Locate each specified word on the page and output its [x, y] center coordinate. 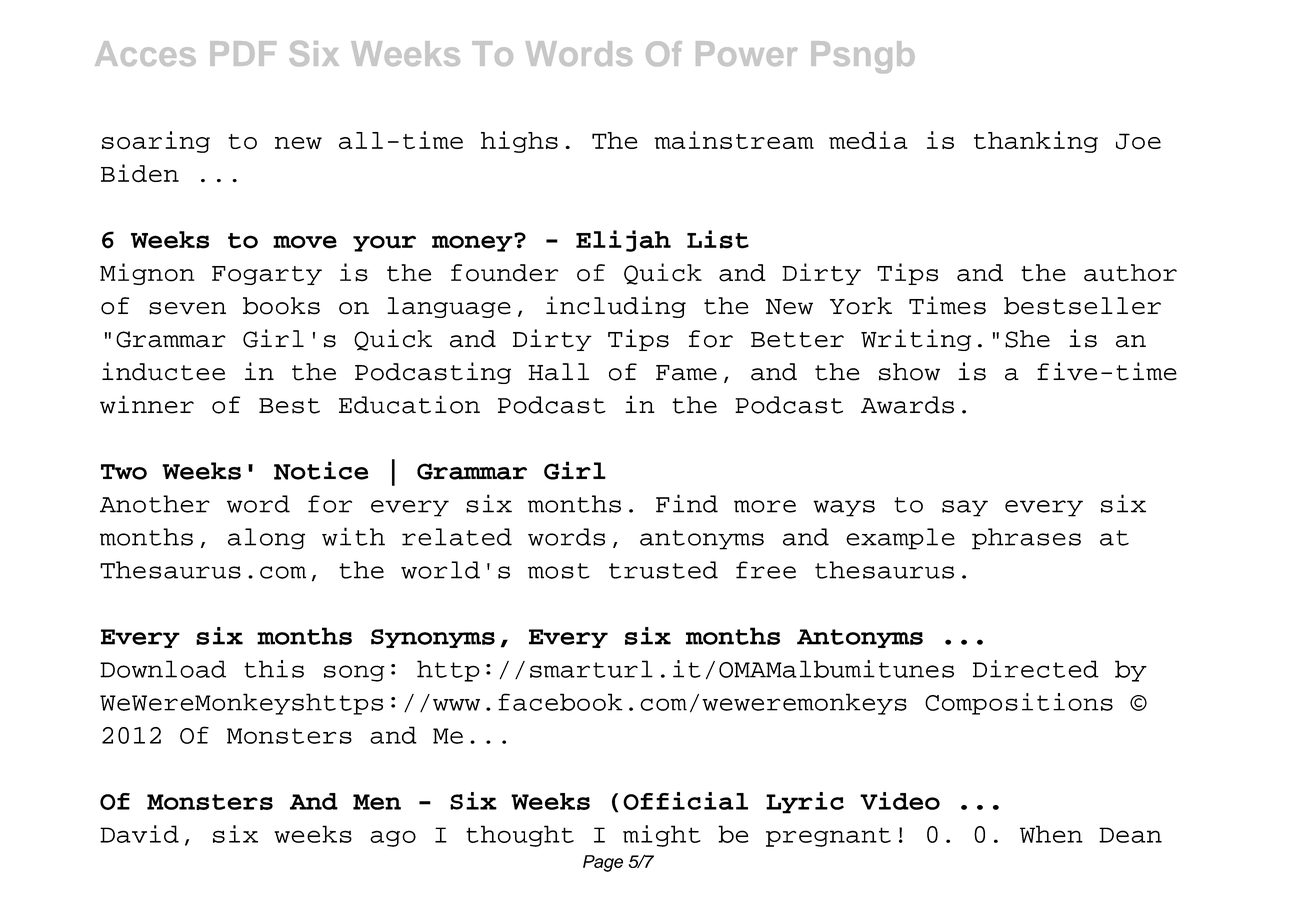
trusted [663, 570]
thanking [1036, 142]
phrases [1026, 539]
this [274, 669]
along [266, 539]
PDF [243, 53]
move [305, 242]
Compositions [1019, 704]
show [909, 372]
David [139, 834]
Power [747, 53]
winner [147, 404]
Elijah [623, 241]
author [1130, 273]
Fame [686, 373]
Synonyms [433, 638]
